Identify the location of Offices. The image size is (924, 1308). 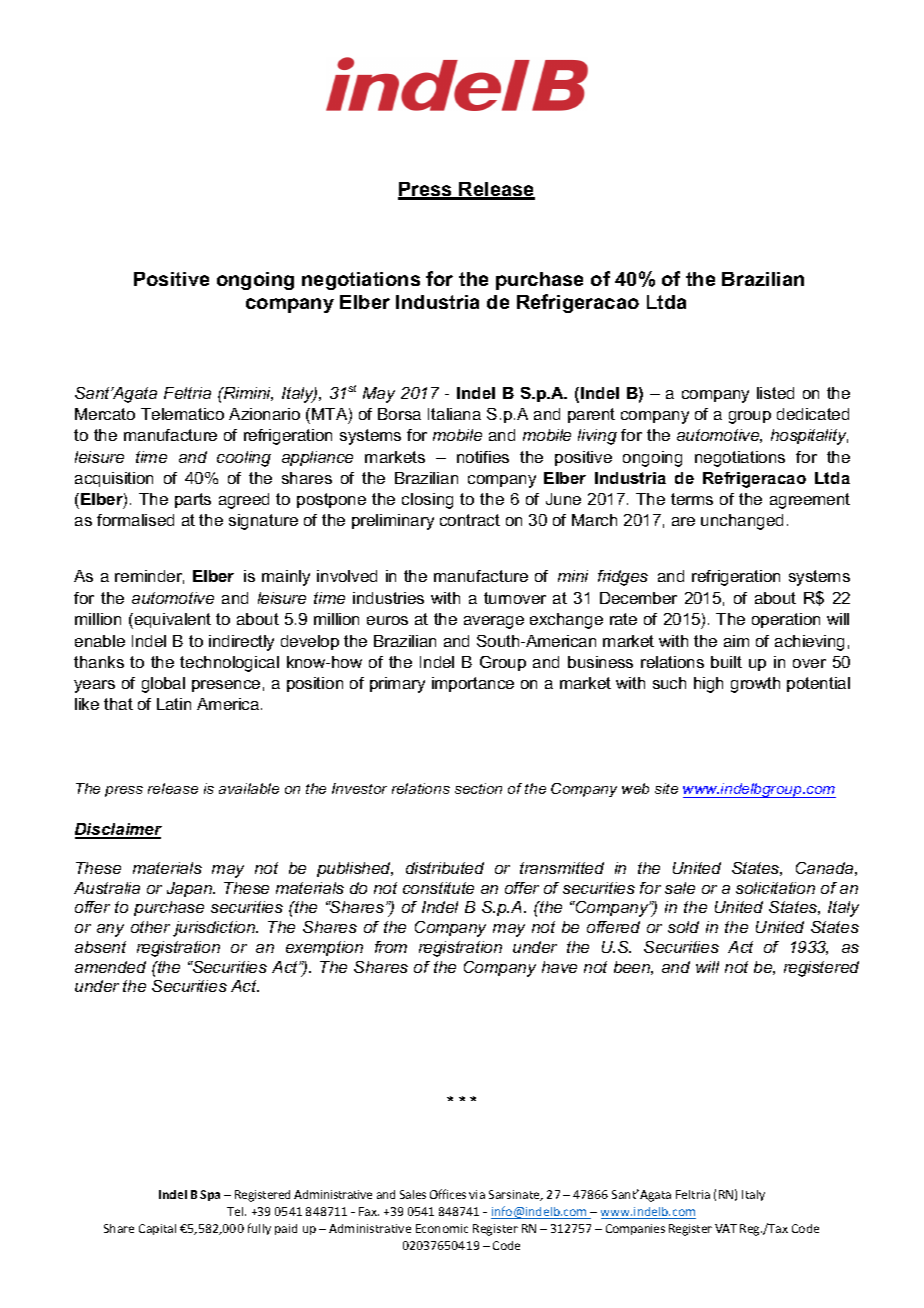
(448, 1194).
